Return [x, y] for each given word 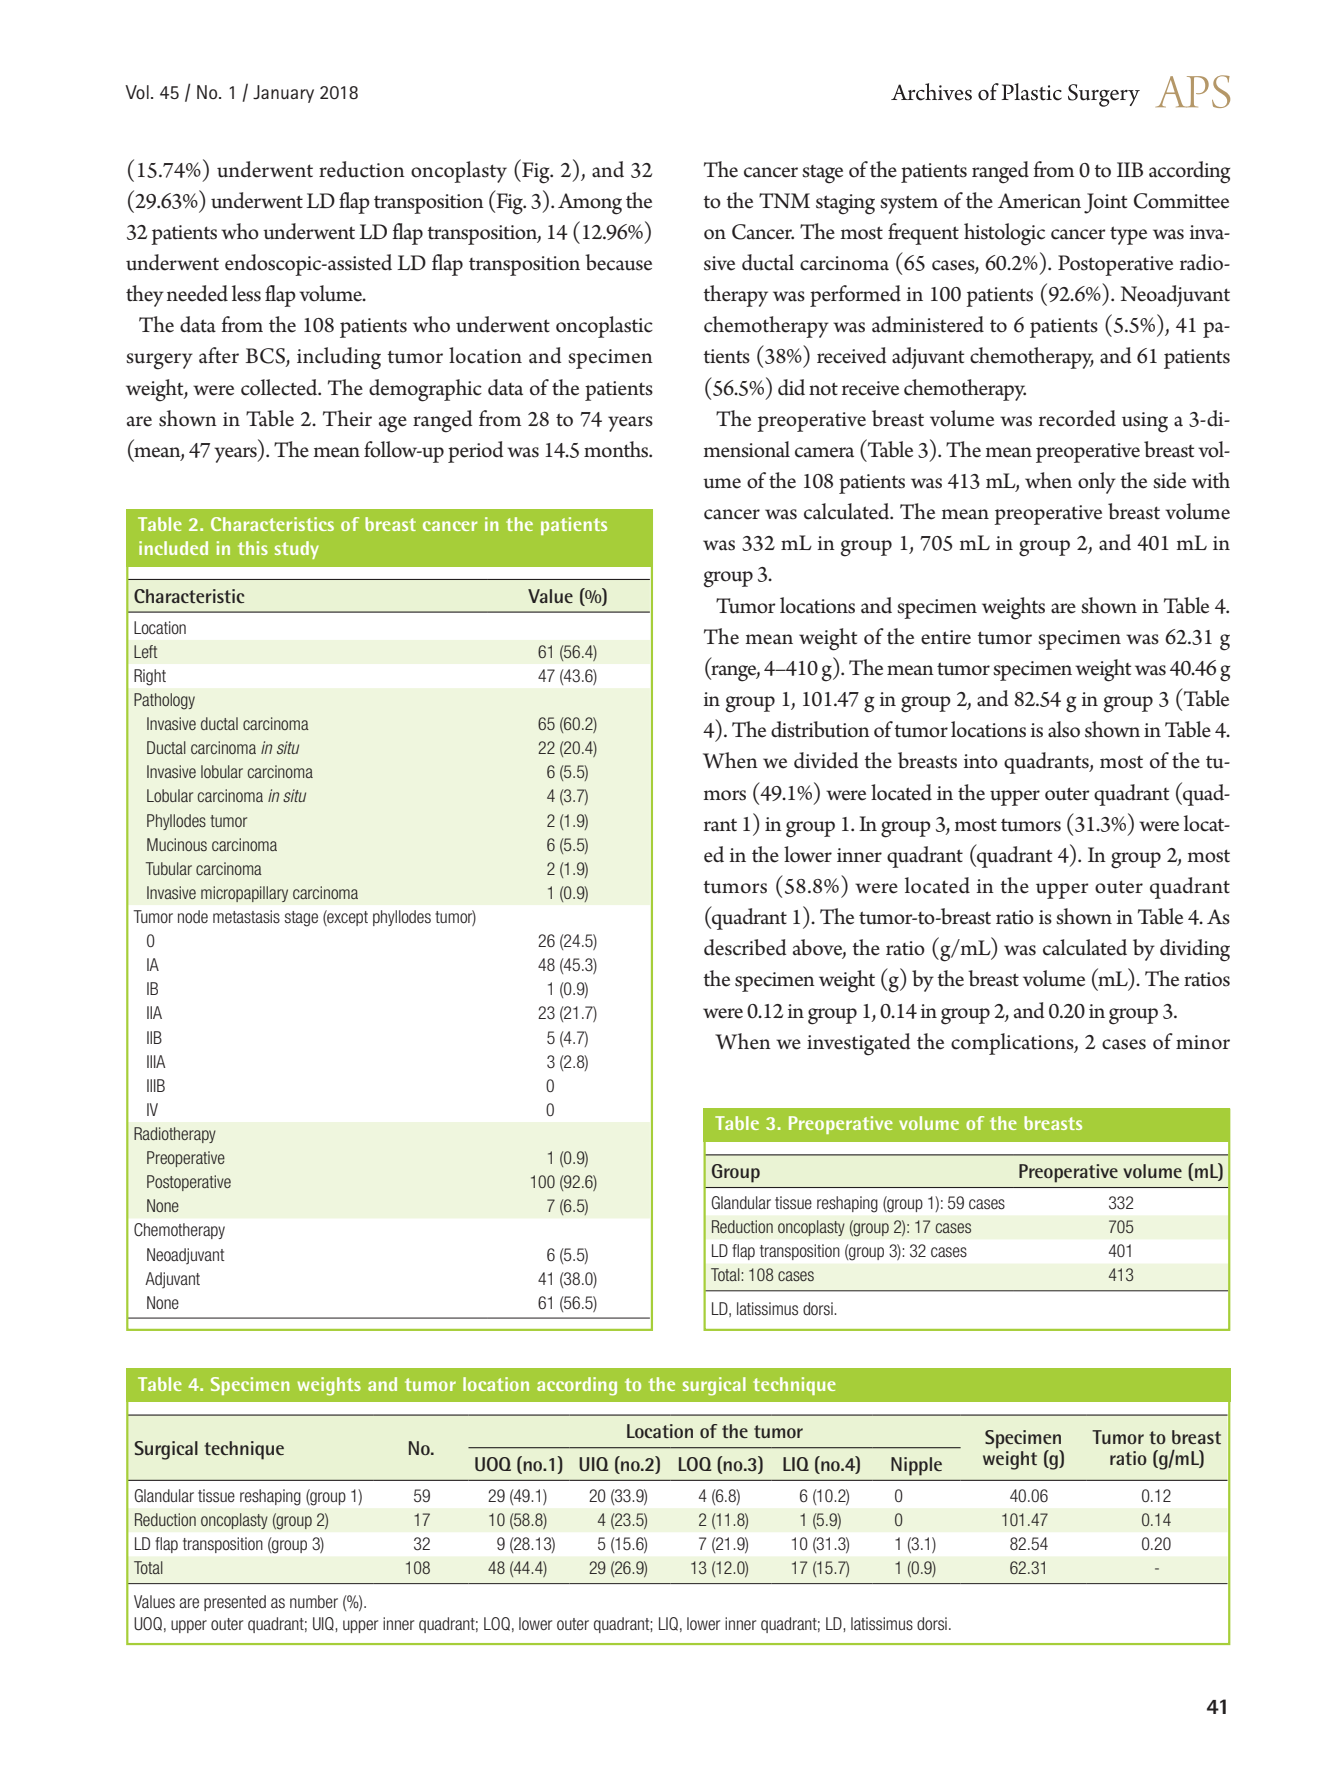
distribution [820, 729]
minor [1203, 1042]
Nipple [916, 1466]
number [314, 1601]
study [297, 550]
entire [946, 637]
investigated [859, 1044]
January [283, 94]
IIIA [156, 1061]
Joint [1105, 203]
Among [590, 204]
